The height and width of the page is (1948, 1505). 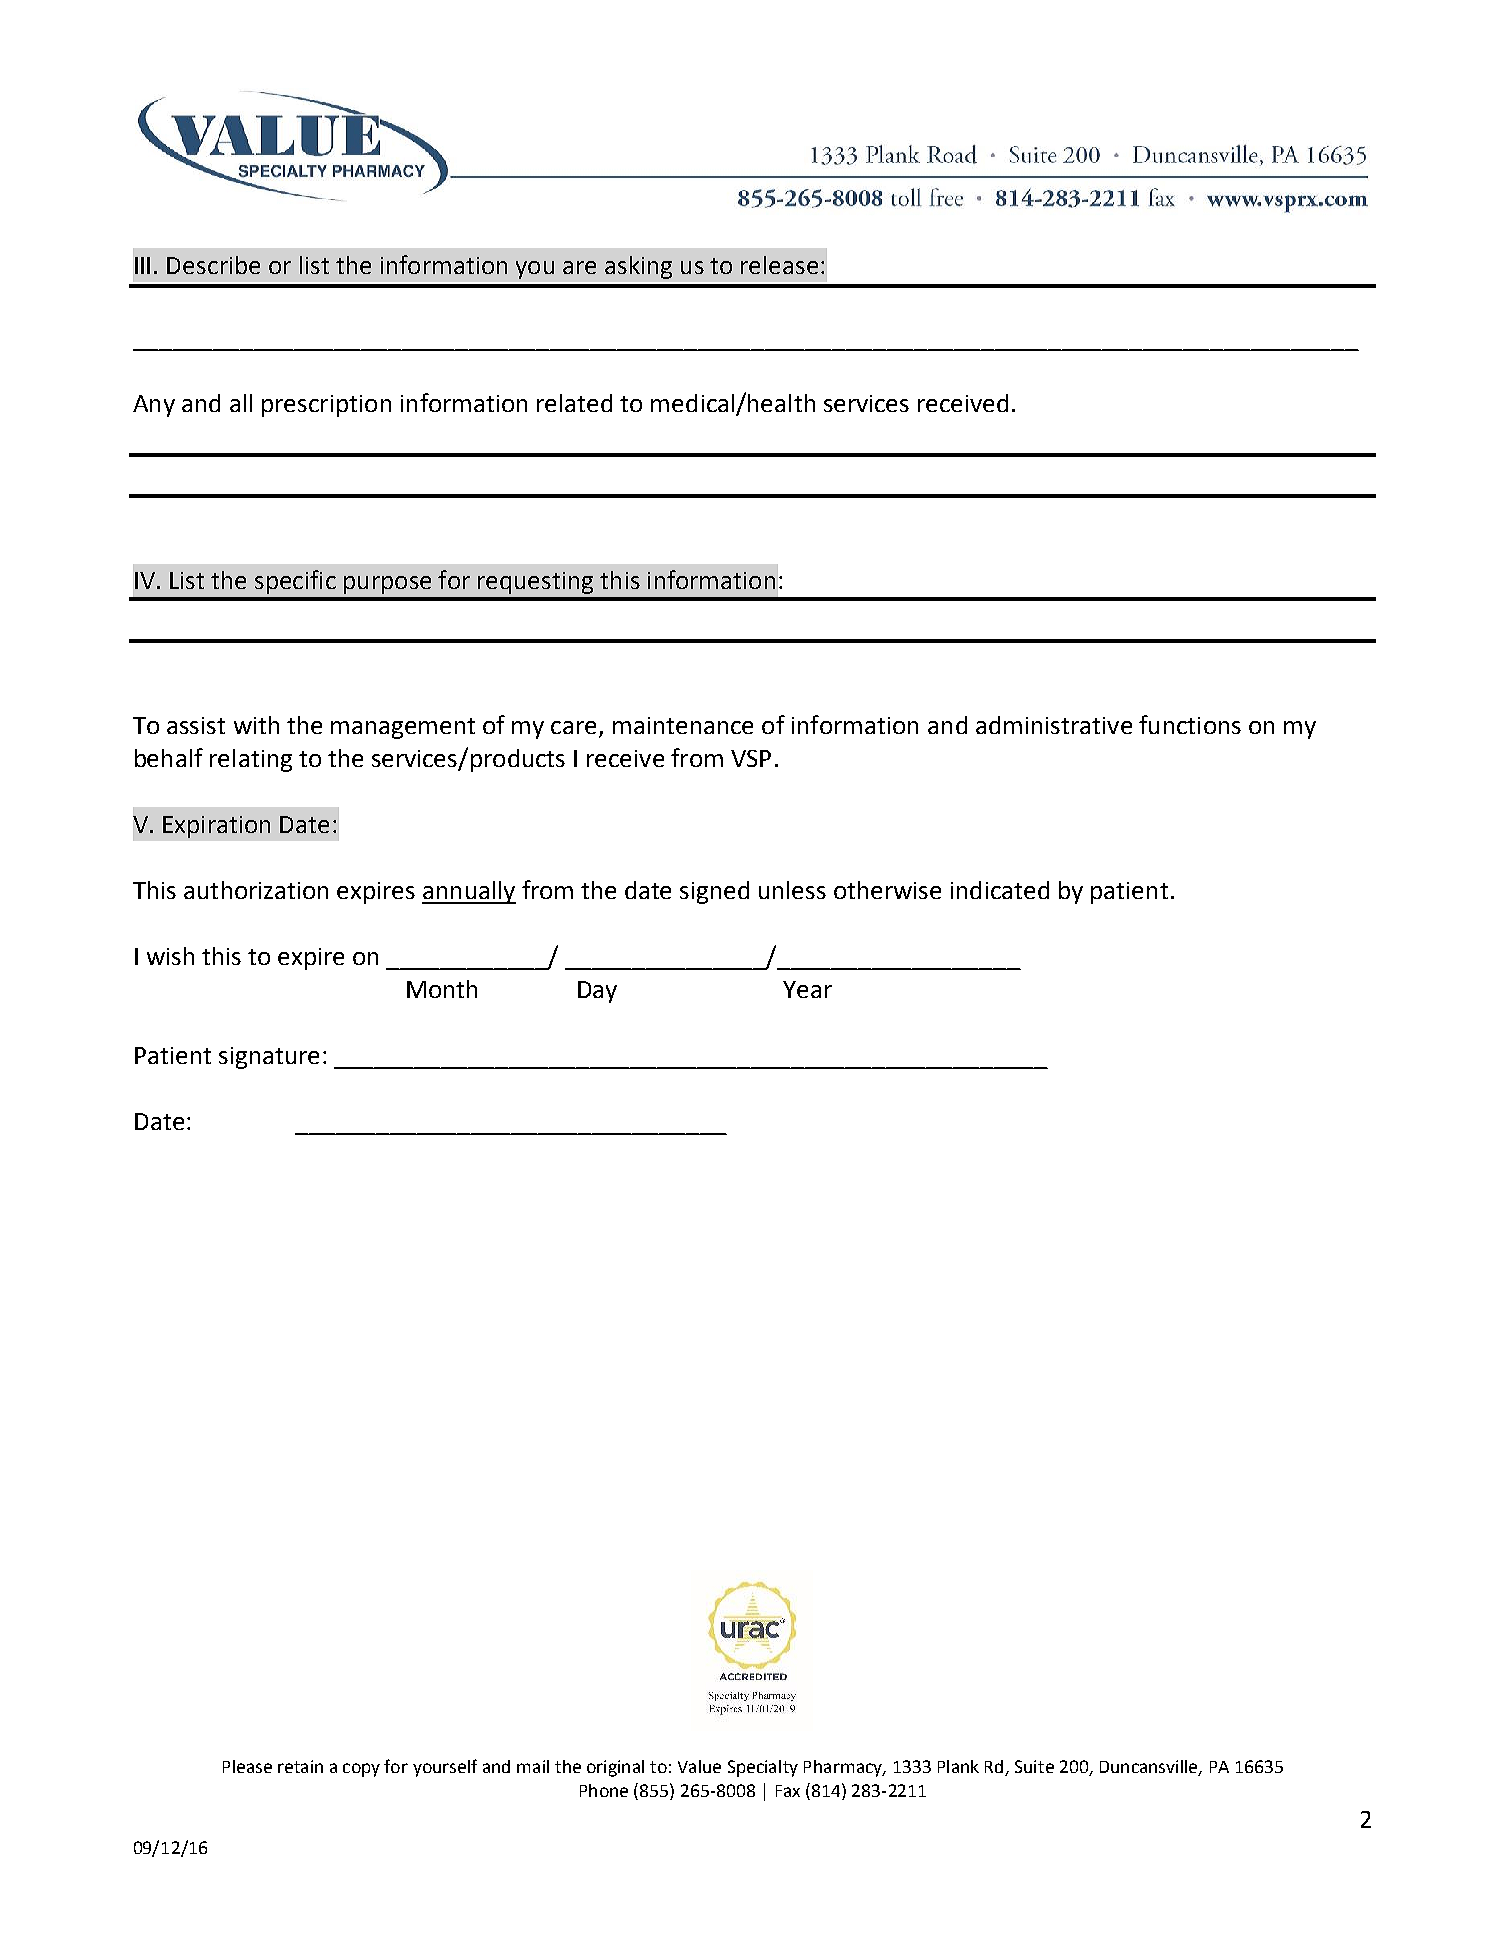 I want to click on Describe, so click(x=213, y=265).
